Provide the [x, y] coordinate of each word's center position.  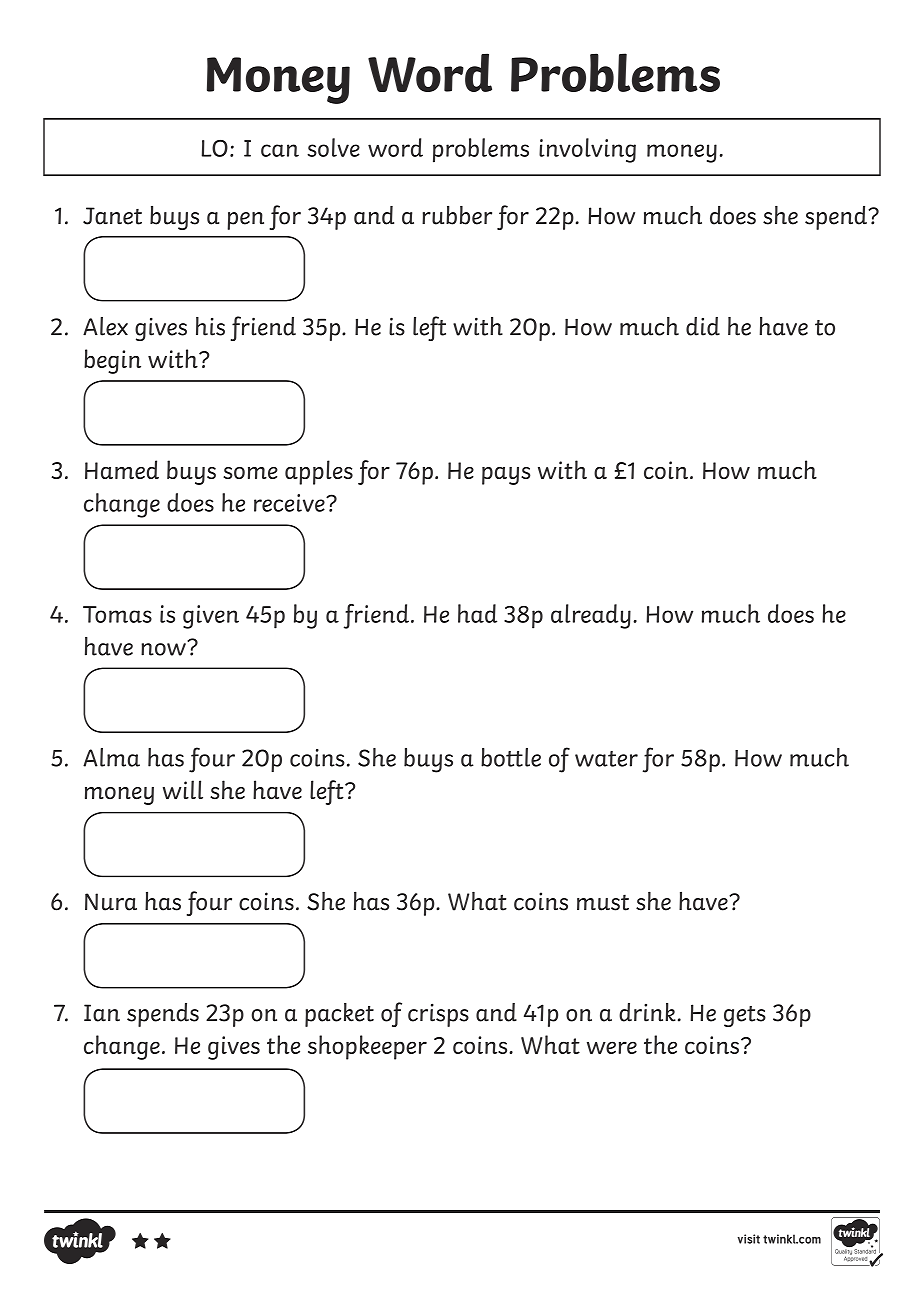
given [211, 617]
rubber [457, 215]
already [591, 616]
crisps [438, 1015]
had [477, 613]
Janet [112, 216]
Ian [102, 1013]
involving [587, 150]
